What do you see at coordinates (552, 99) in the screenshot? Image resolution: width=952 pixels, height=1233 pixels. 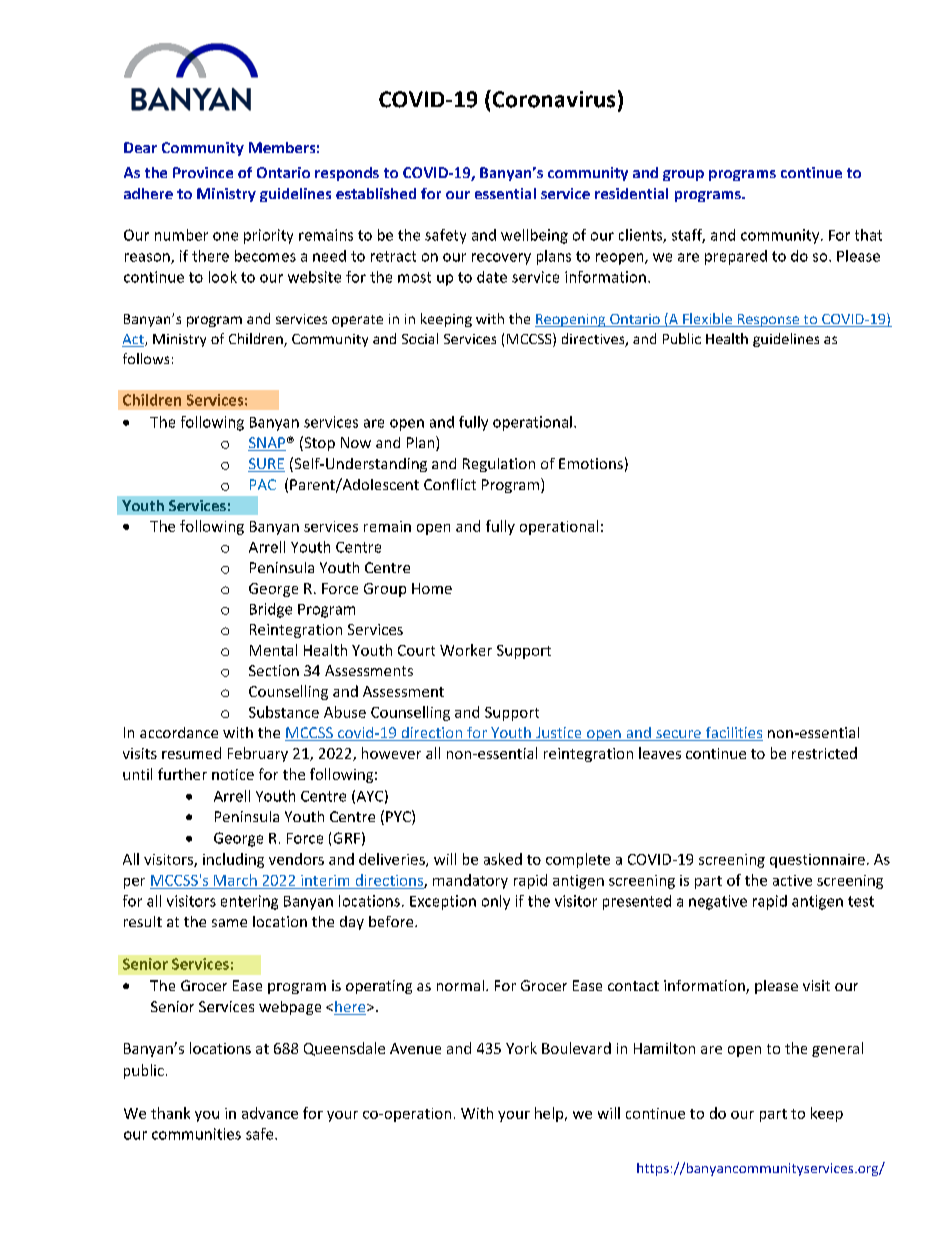 I see `Coronavirus` at bounding box center [552, 99].
